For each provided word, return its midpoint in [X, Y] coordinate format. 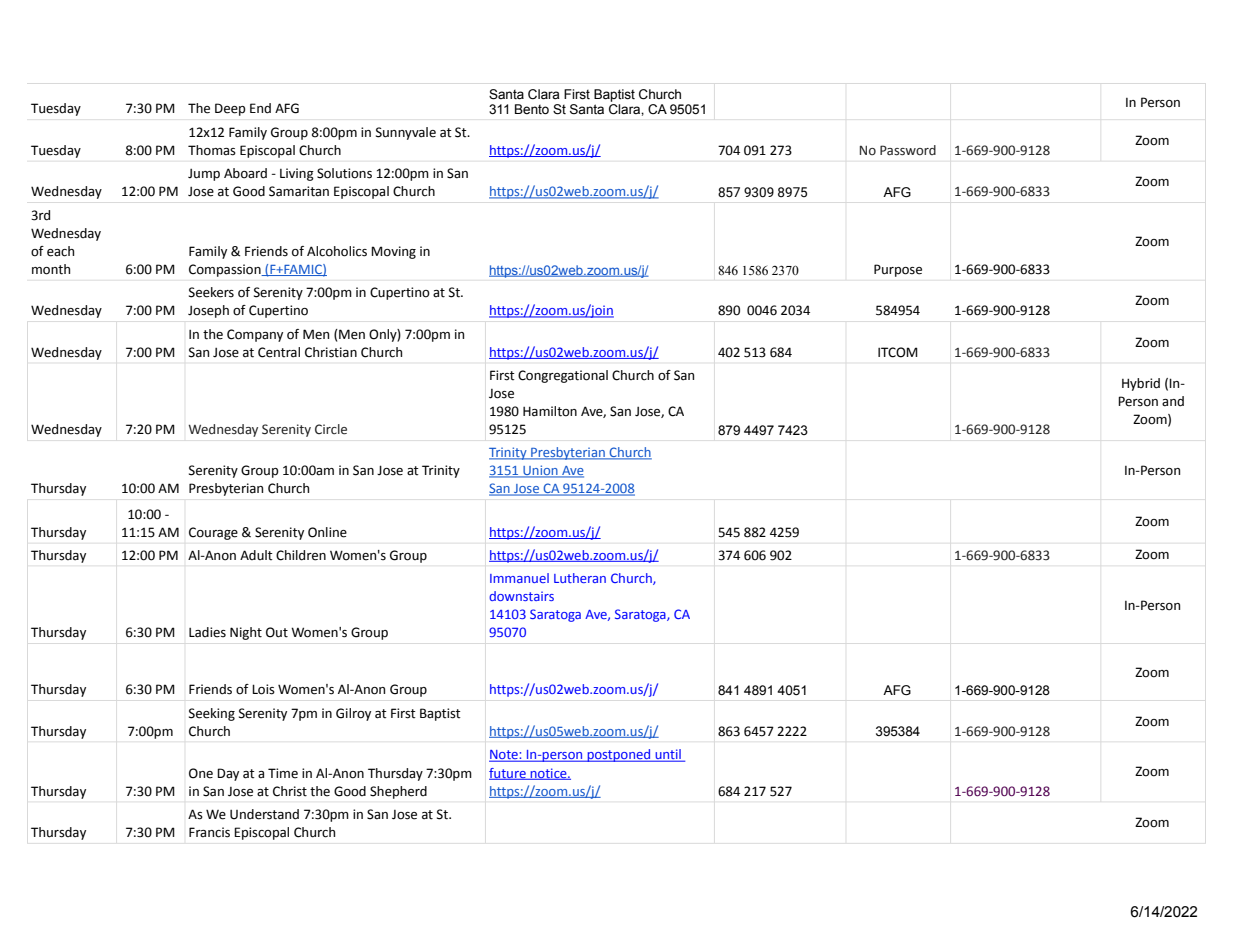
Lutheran [580, 578]
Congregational [563, 376]
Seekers [211, 292]
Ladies [207, 632]
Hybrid [1141, 384]
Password [908, 150]
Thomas [212, 150]
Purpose [898, 270]
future [508, 774]
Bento [532, 109]
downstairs [521, 596]
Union [540, 471]
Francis [209, 832]
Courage [213, 533]
